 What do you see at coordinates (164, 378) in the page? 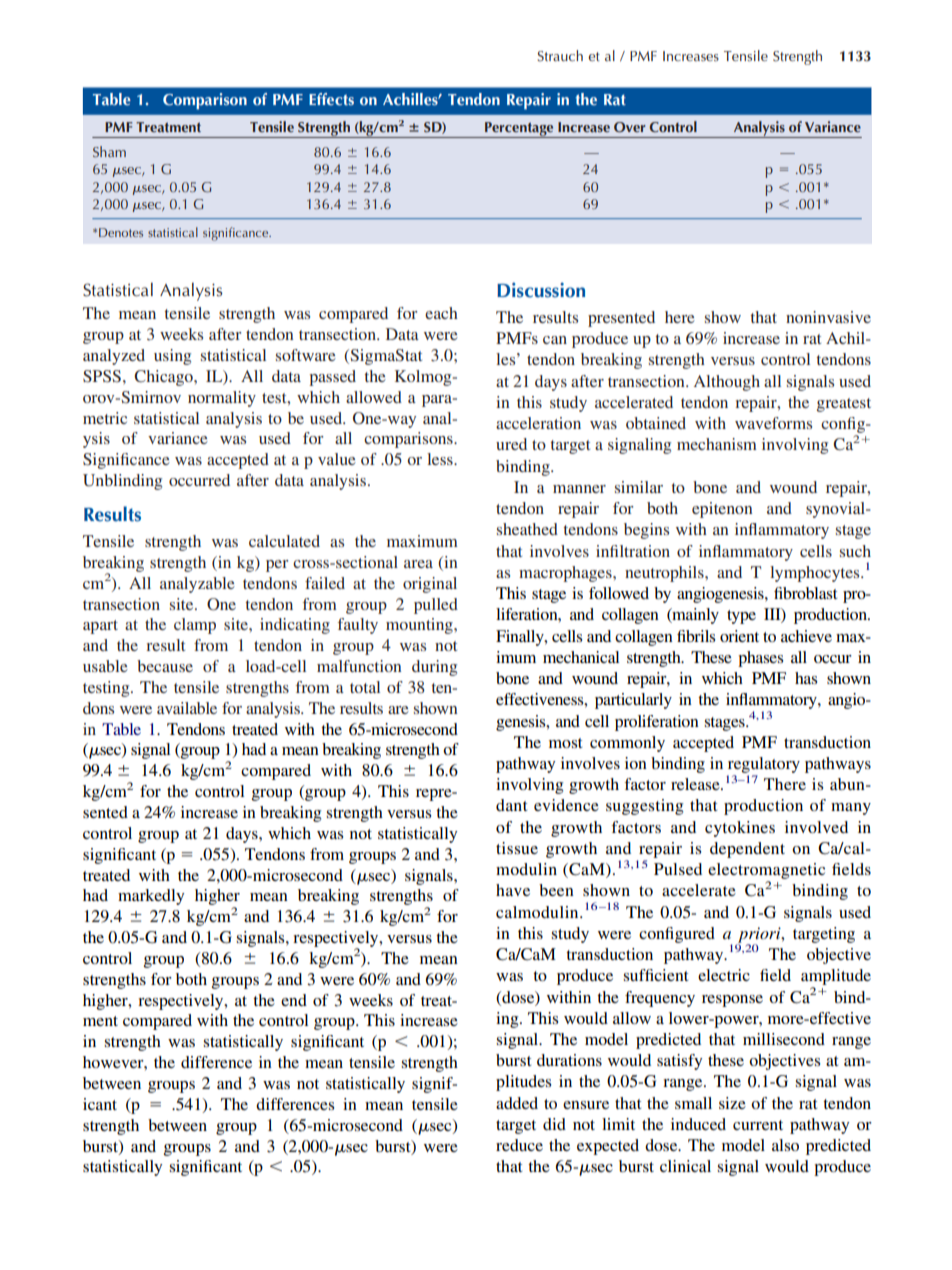
I see `Chicago` at bounding box center [164, 378].
